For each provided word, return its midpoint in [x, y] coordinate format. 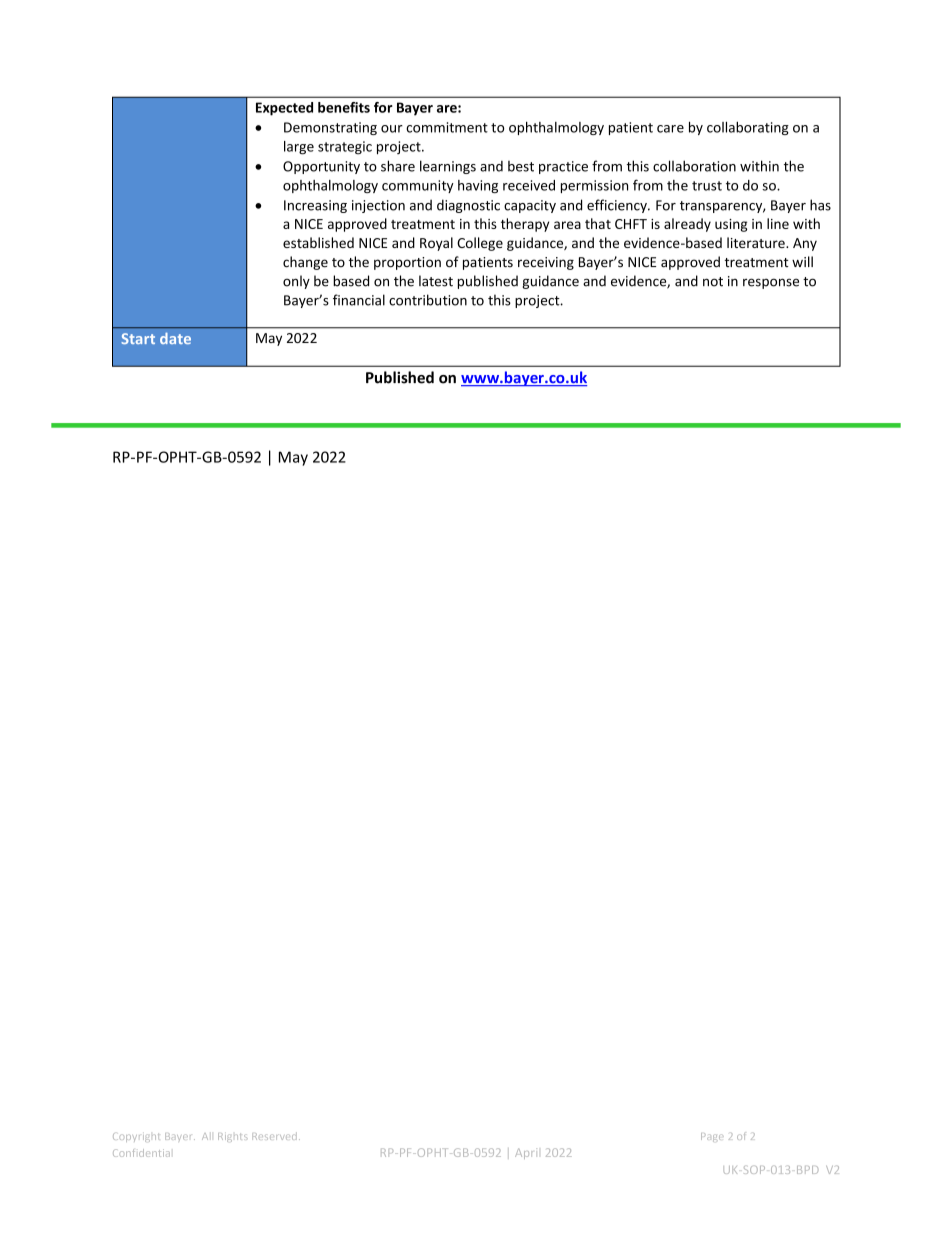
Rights [232, 1137]
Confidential [141, 1153]
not [713, 282]
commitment [447, 127]
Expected [284, 109]
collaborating [748, 128]
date [175, 338]
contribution [428, 300]
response [771, 283]
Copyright [136, 1137]
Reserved [274, 1136]
